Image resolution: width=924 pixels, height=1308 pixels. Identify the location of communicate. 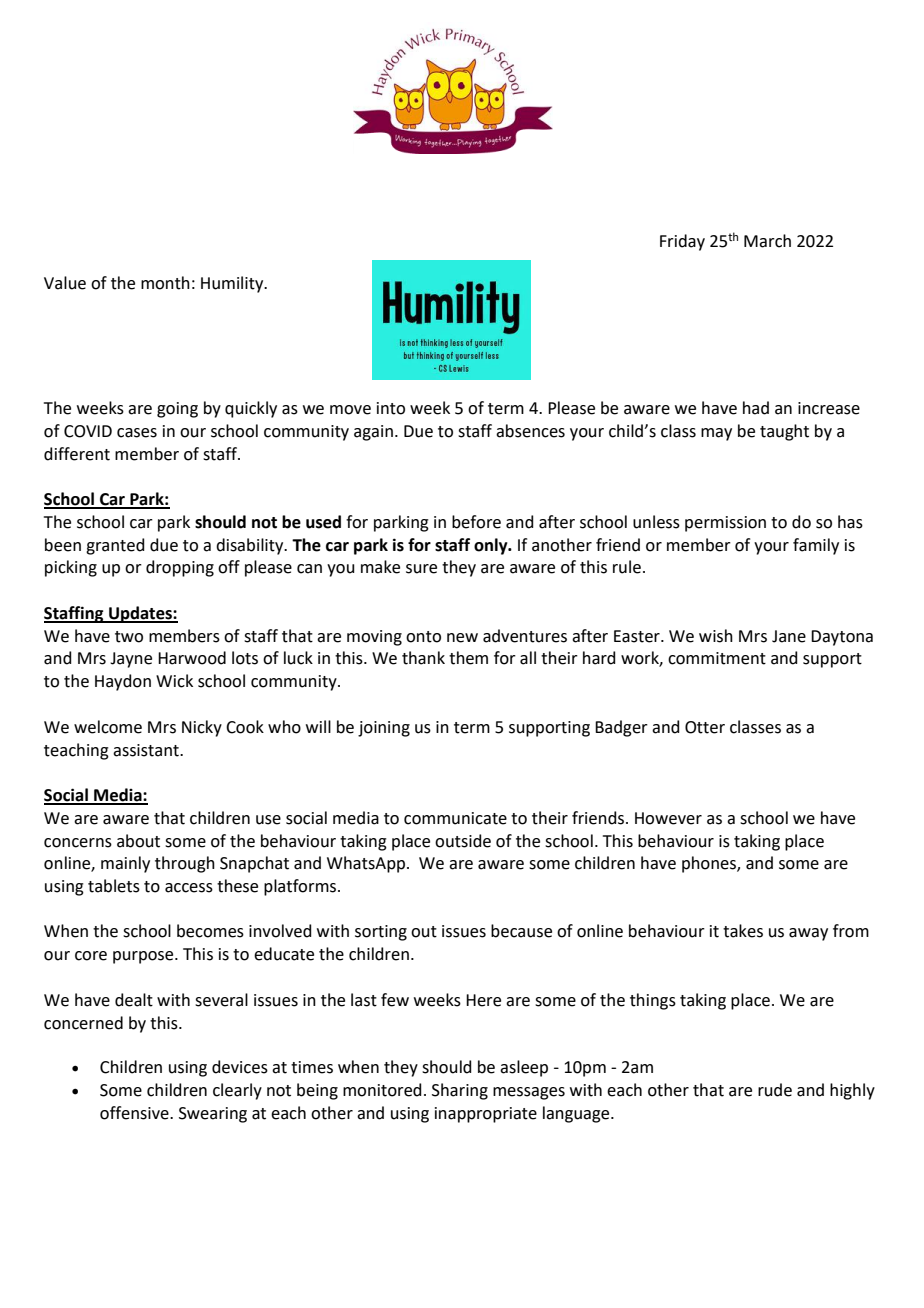
(455, 818).
